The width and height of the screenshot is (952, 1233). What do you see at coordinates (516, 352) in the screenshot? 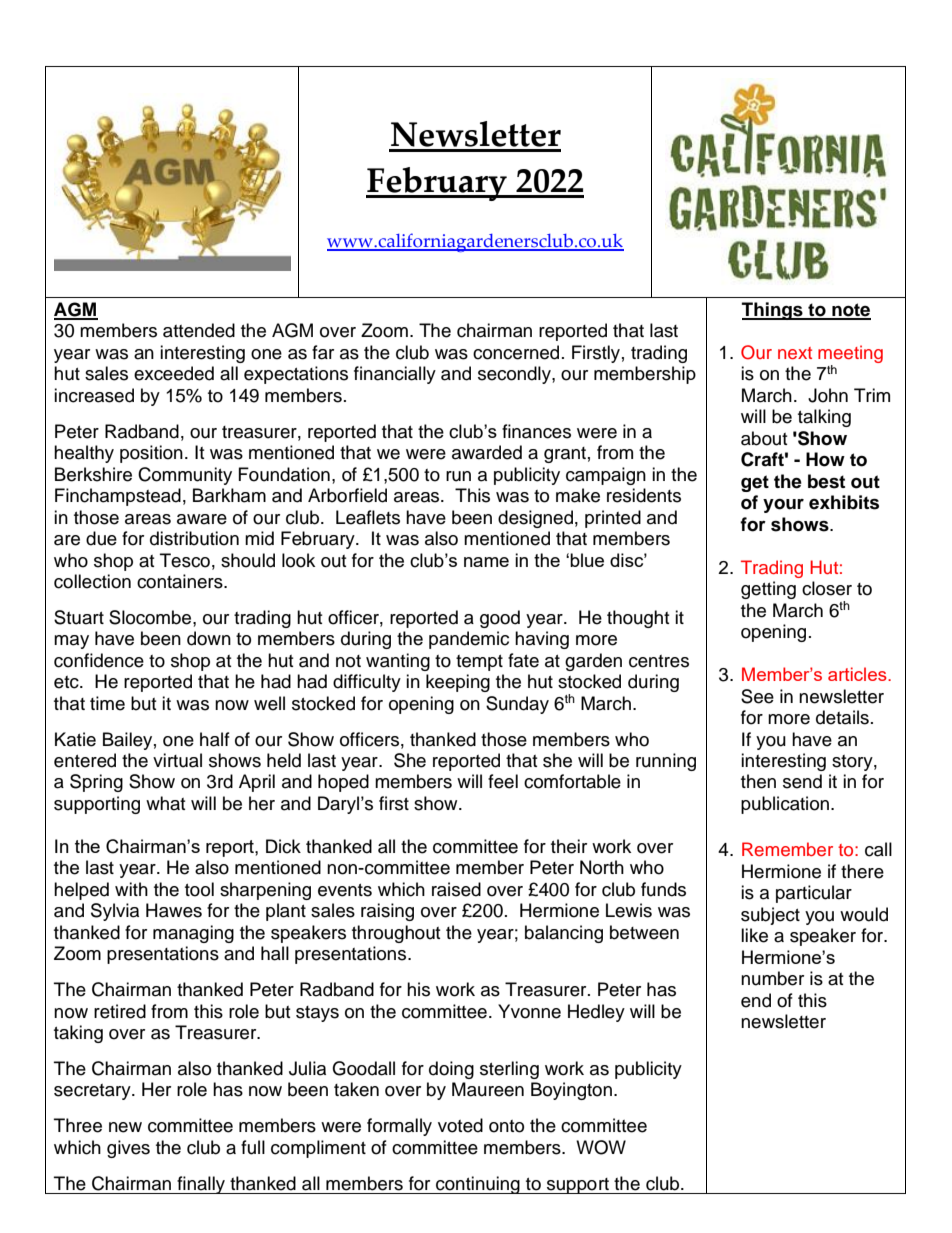
I see `concerned` at bounding box center [516, 352].
